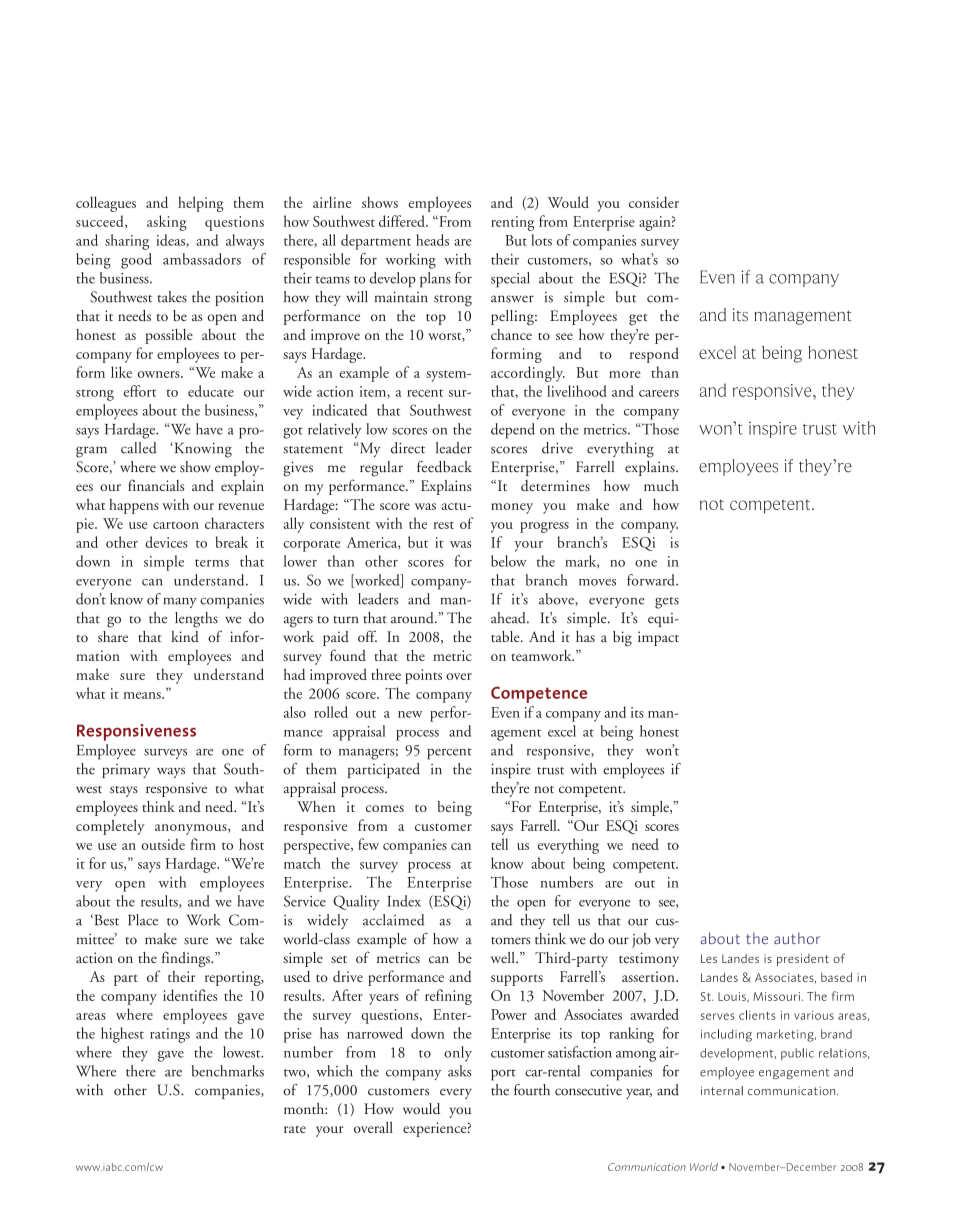 This image has width=962, height=1232. Describe the element at coordinates (432, 240) in the image. I see `heads` at that location.
